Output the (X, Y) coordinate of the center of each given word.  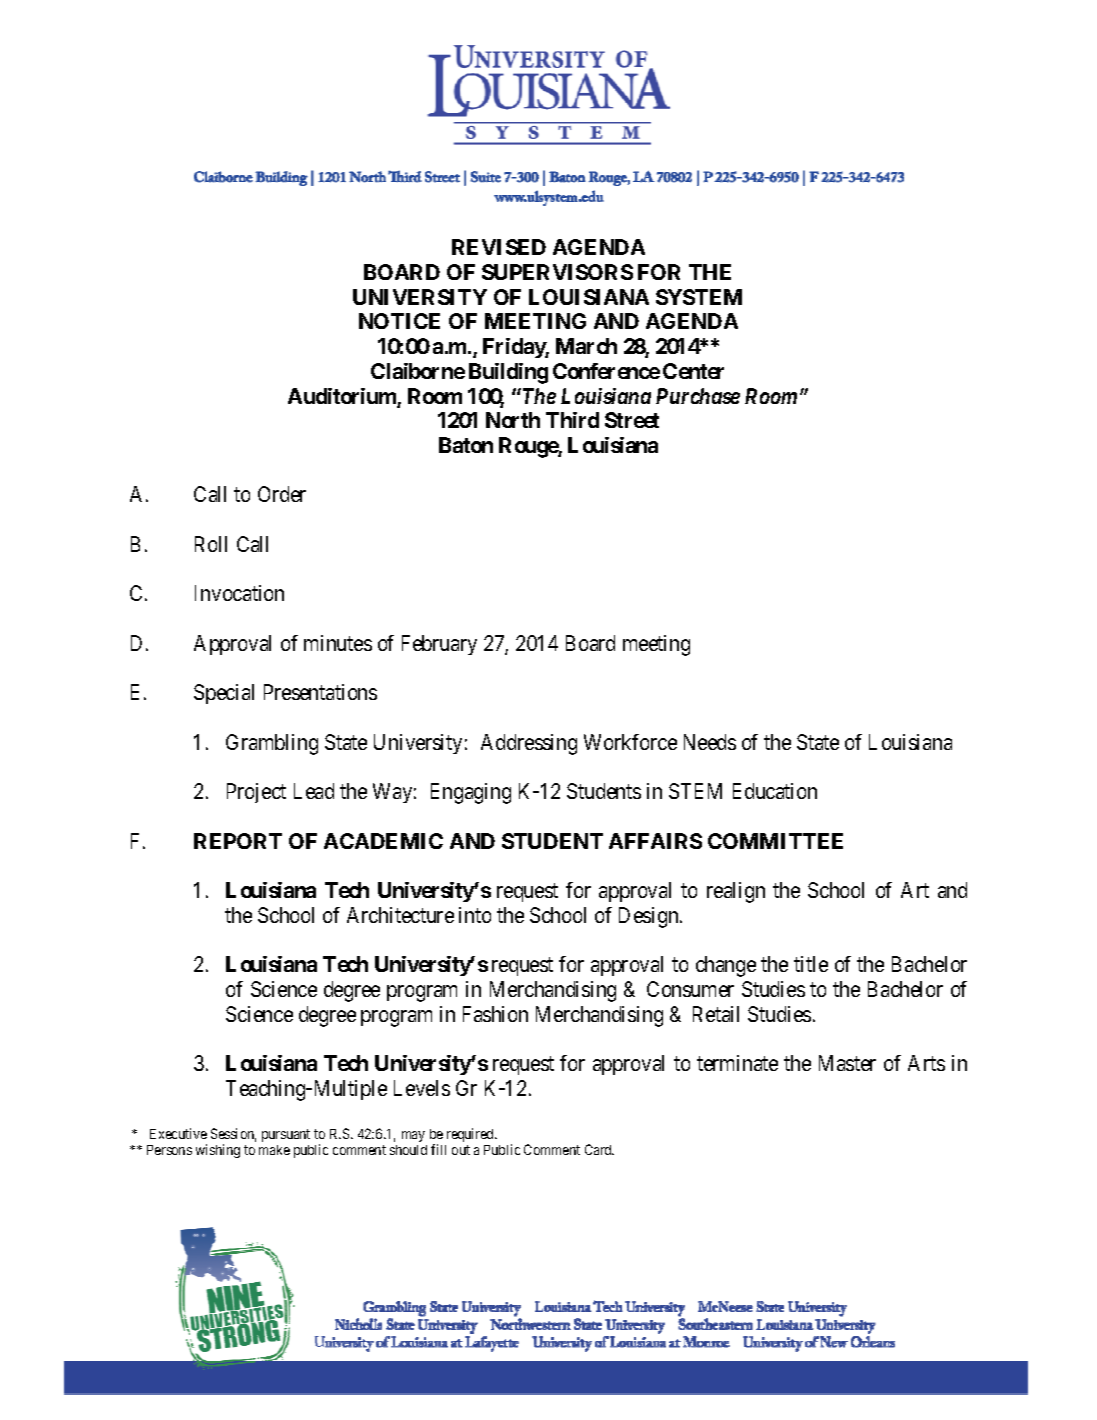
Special (224, 694)
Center (693, 371)
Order (282, 494)
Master (847, 1063)
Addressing (529, 744)
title (811, 964)
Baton (466, 445)
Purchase (698, 396)
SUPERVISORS (557, 272)
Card (599, 1149)
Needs (710, 742)
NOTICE (399, 321)
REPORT (238, 841)
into (475, 915)
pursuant (286, 1135)
